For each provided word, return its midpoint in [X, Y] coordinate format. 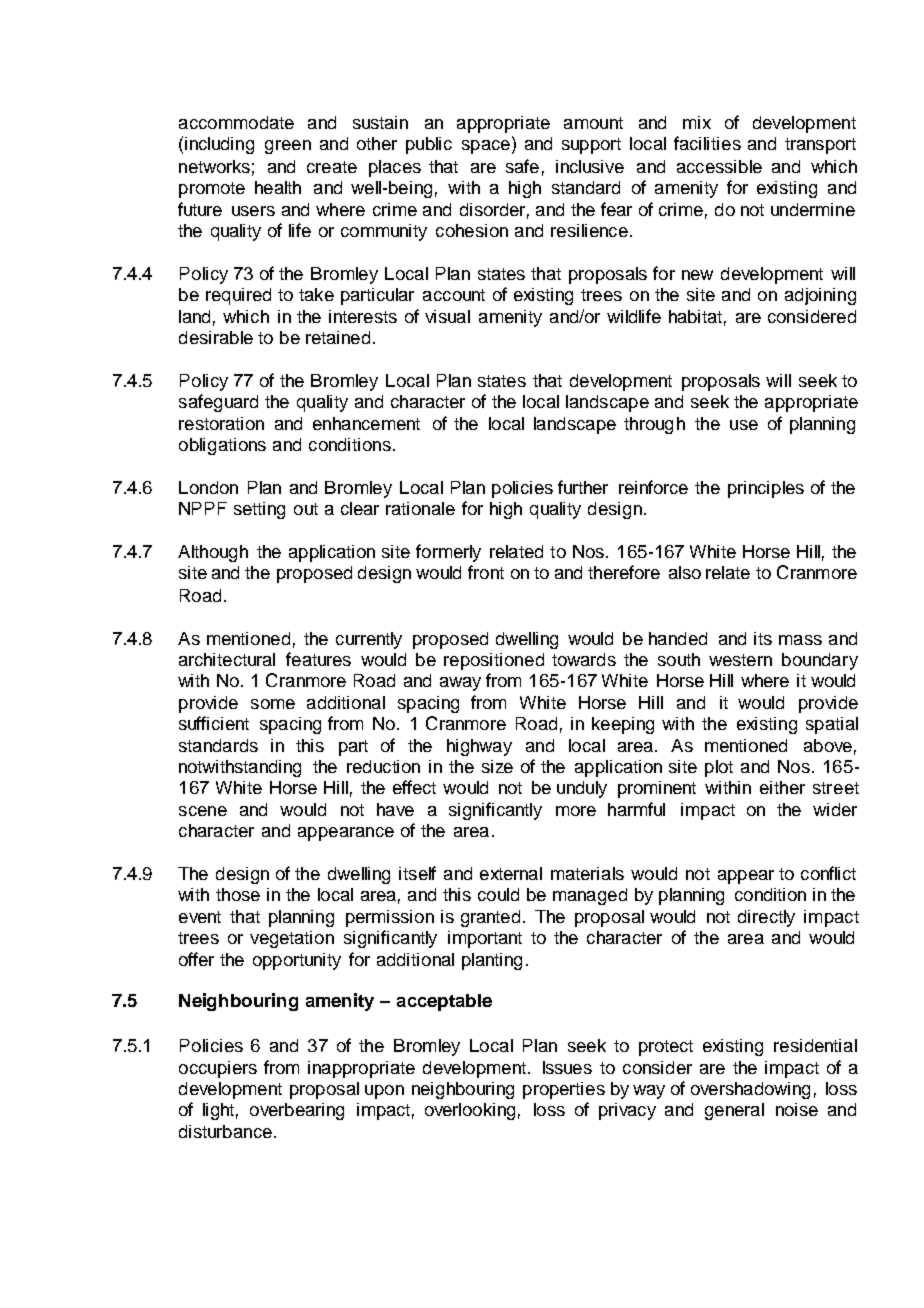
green [288, 147]
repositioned [494, 661]
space [486, 147]
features [318, 659]
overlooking [470, 1111]
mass [800, 640]
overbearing [297, 1111]
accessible [719, 166]
